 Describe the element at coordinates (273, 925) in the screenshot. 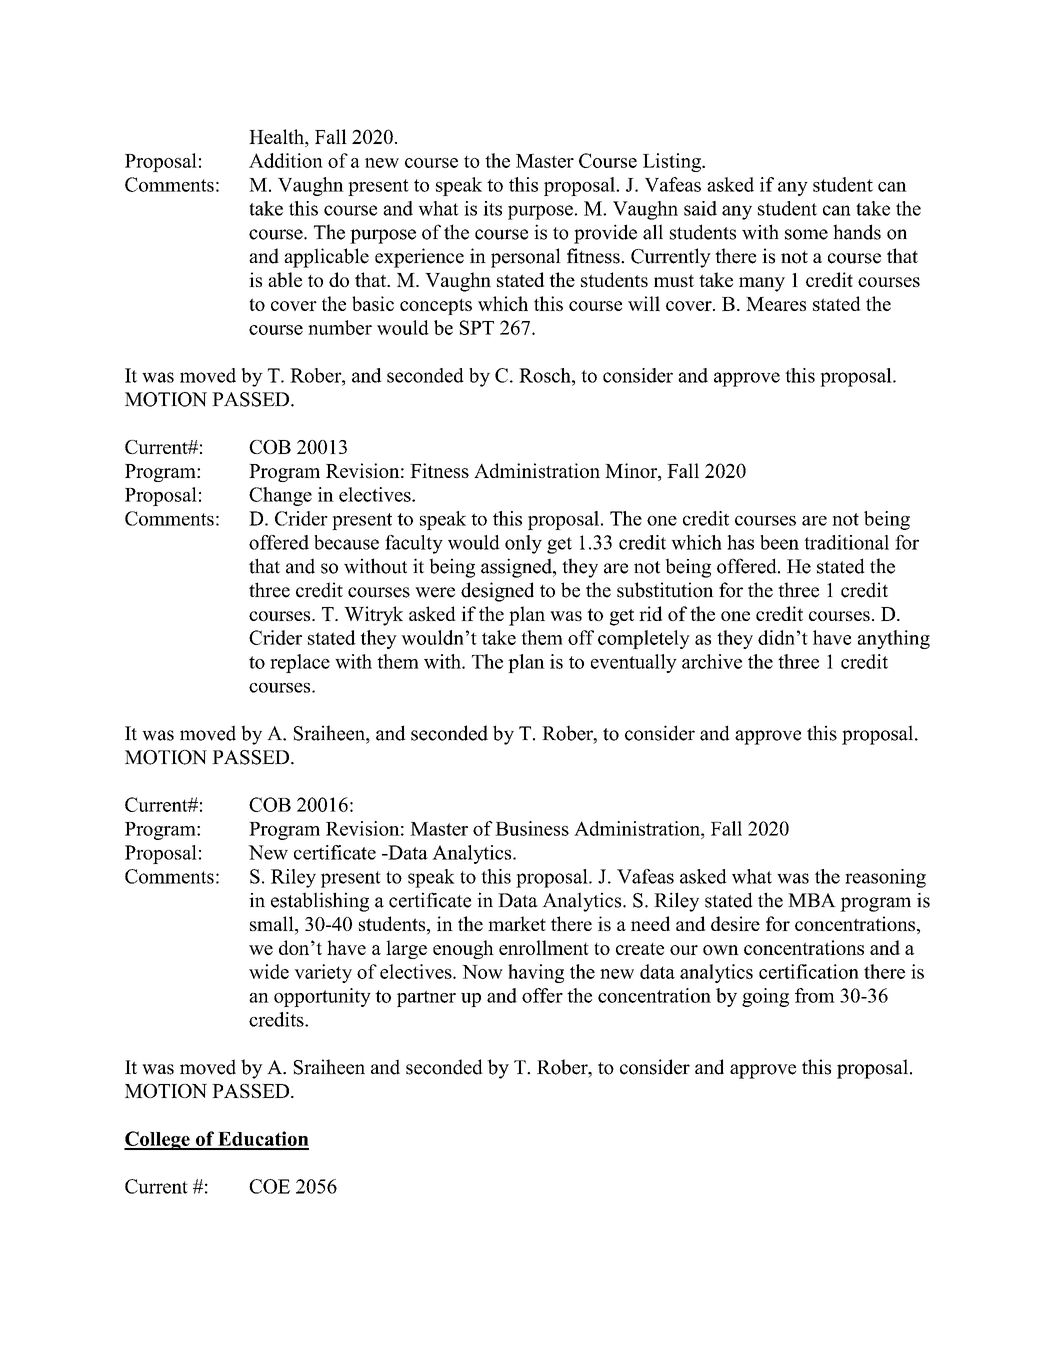

I see `small` at that location.
